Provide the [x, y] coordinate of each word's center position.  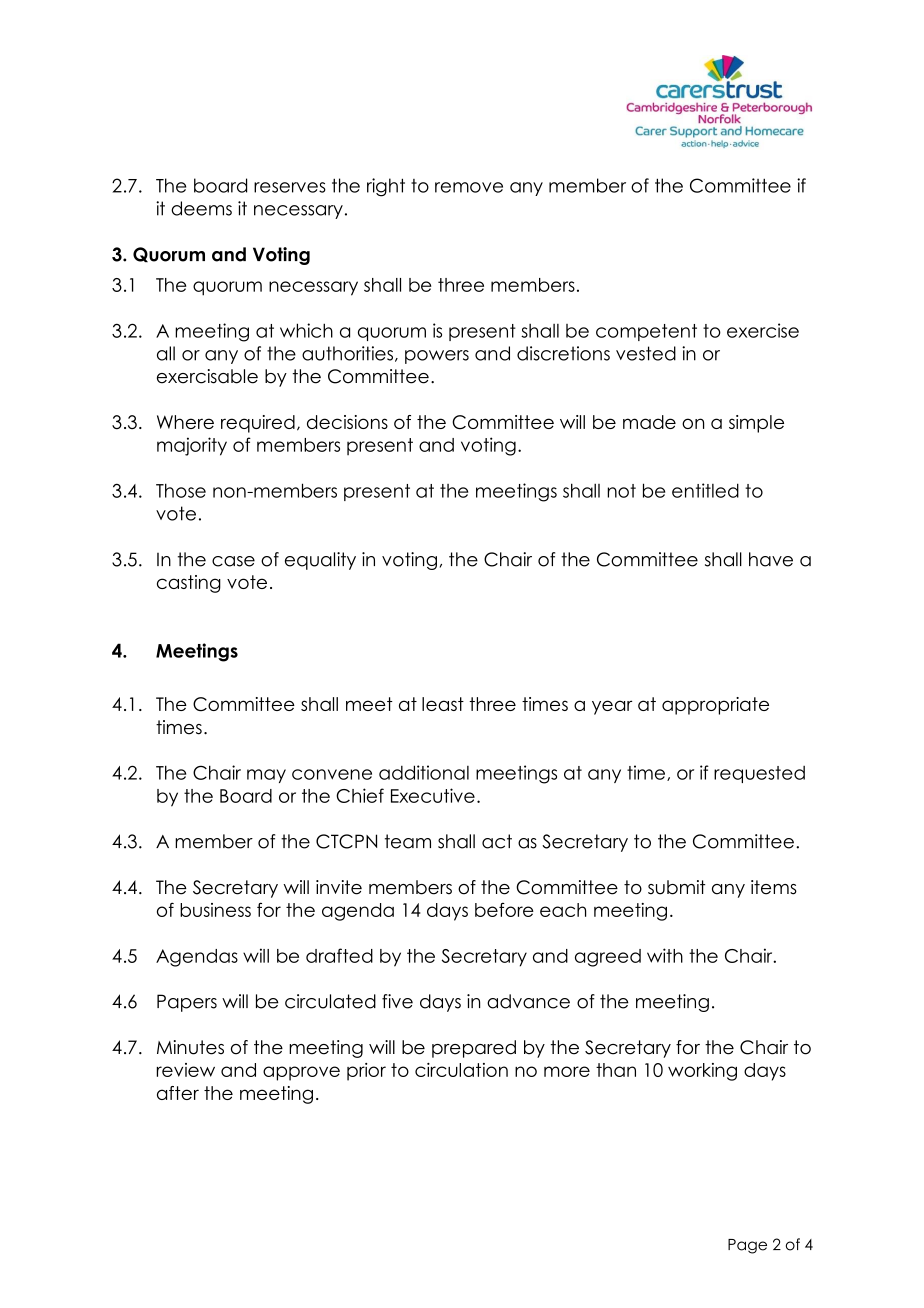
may [266, 776]
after [178, 1093]
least [443, 704]
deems [201, 208]
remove [469, 187]
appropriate [715, 706]
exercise [763, 330]
